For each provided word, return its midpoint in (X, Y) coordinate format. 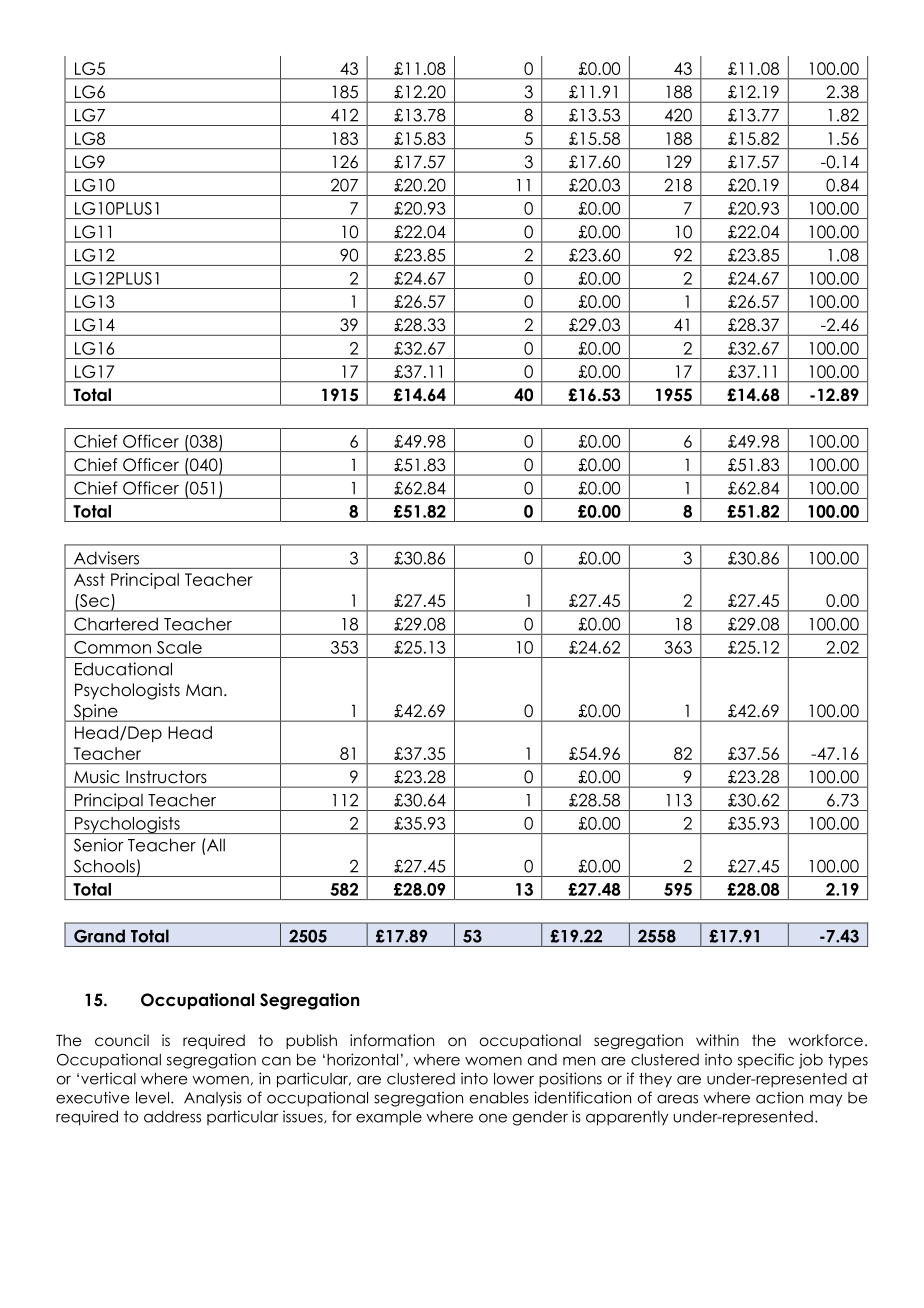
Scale (179, 647)
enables (499, 1097)
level (152, 1097)
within (717, 1040)
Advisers (106, 558)
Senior (99, 845)
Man (204, 690)
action (779, 1097)
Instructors (166, 776)
